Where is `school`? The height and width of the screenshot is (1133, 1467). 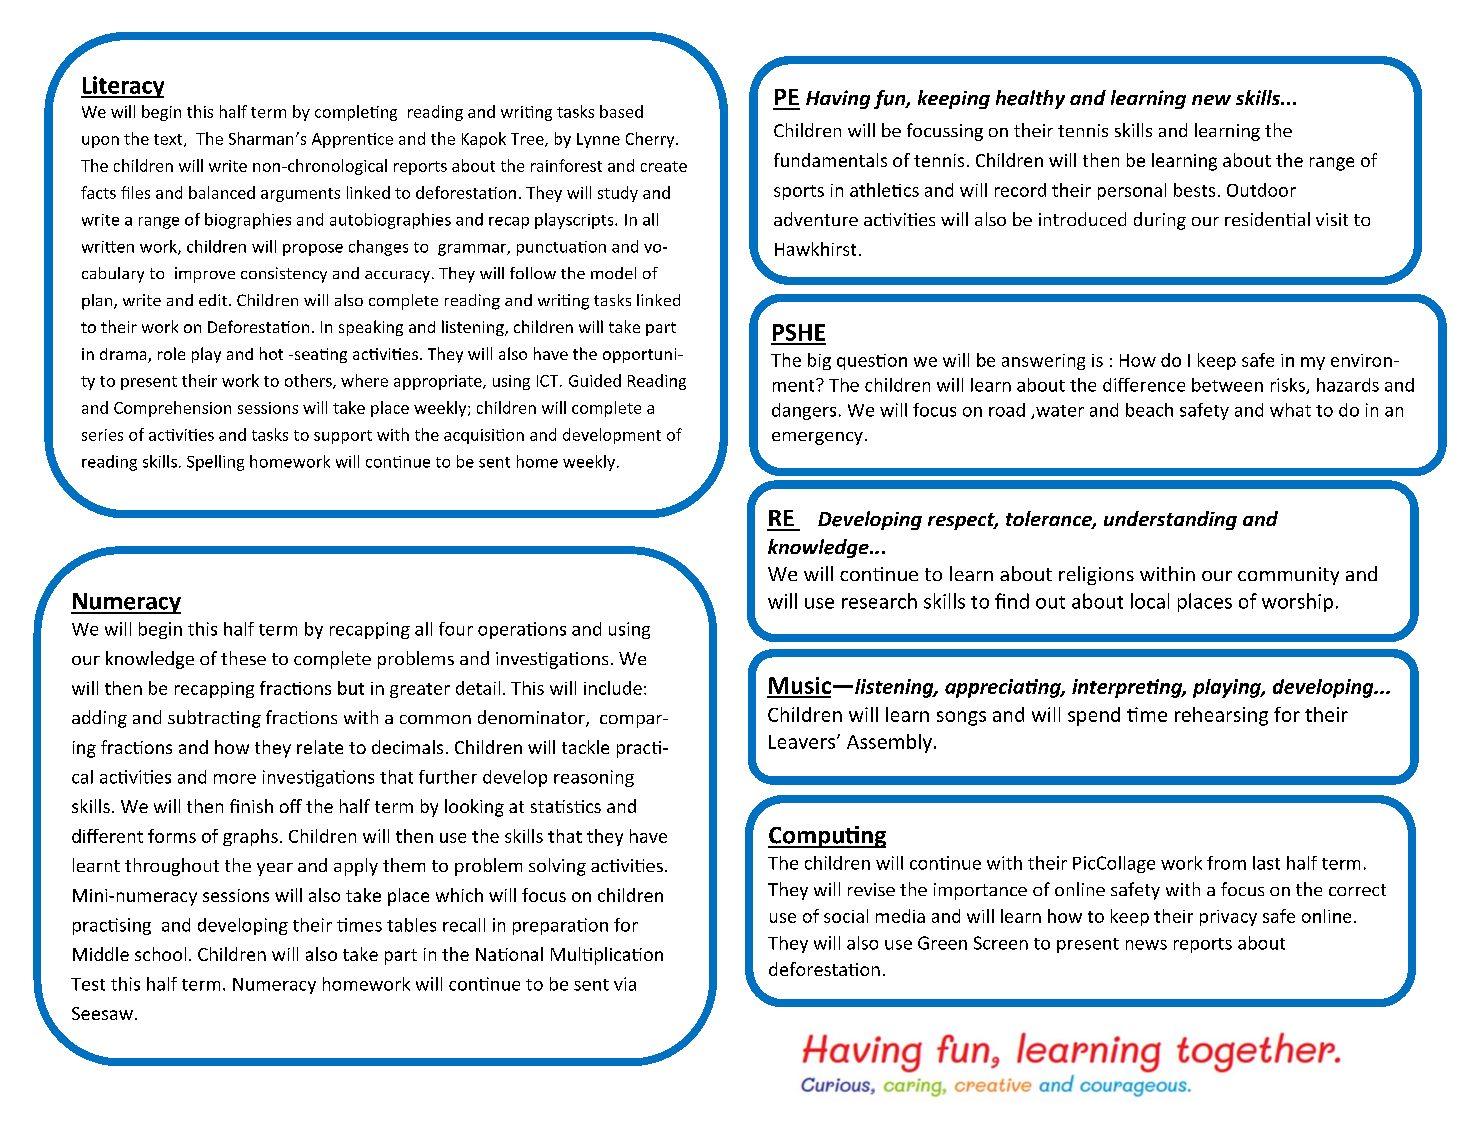
school is located at coordinates (160, 954).
